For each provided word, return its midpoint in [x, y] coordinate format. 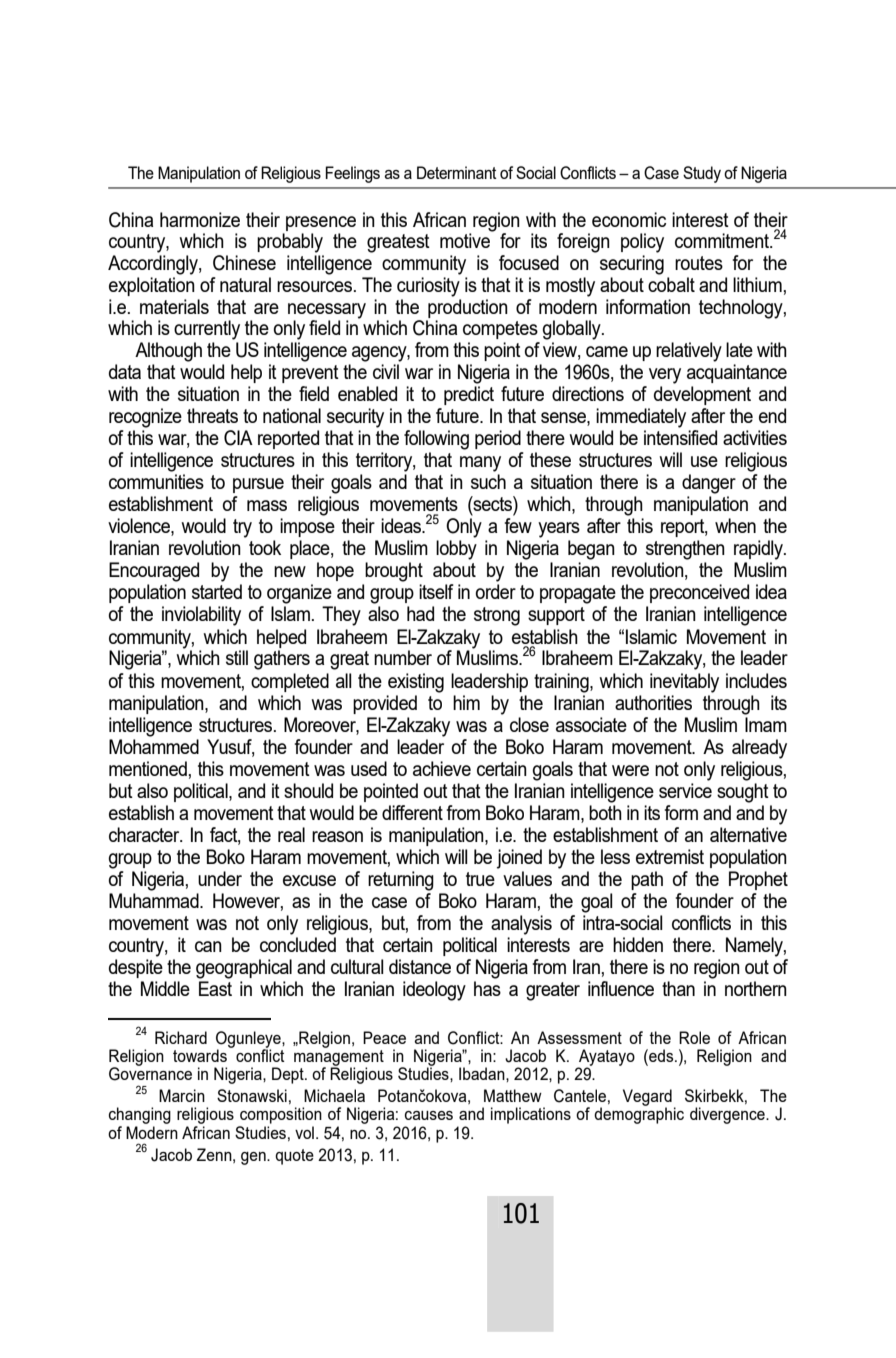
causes [429, 1115]
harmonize [200, 219]
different [412, 812]
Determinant [457, 172]
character [145, 834]
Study [702, 174]
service [685, 790]
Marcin [182, 1095]
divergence [728, 1115]
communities [156, 481]
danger [709, 484]
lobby [456, 550]
